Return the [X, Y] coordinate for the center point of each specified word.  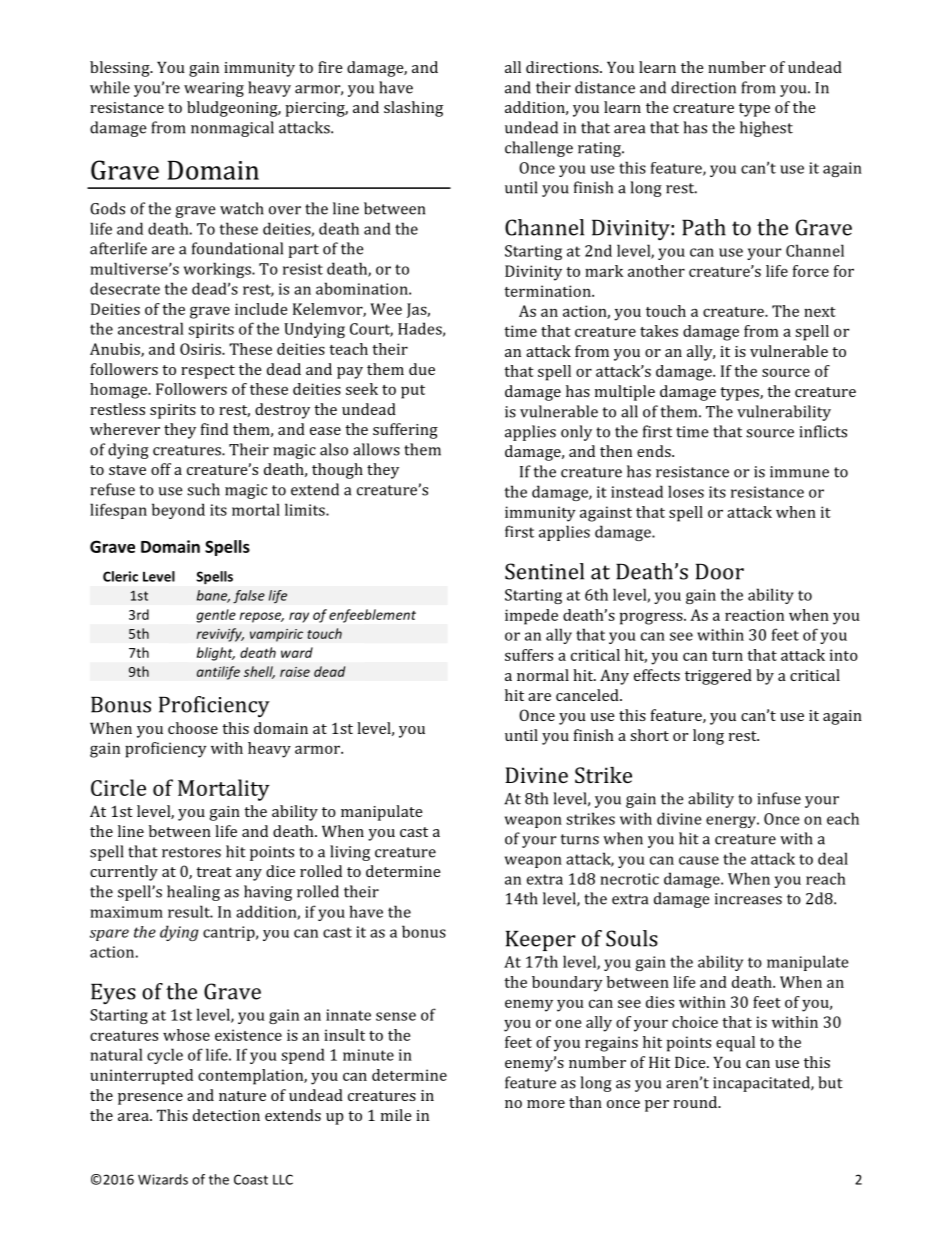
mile [396, 1115]
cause [699, 860]
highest [766, 129]
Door [720, 572]
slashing [413, 109]
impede [531, 617]
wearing [214, 89]
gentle [216, 616]
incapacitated [762, 1084]
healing [193, 893]
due [422, 369]
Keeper [540, 941]
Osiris [201, 349]
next [820, 312]
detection [226, 1115]
